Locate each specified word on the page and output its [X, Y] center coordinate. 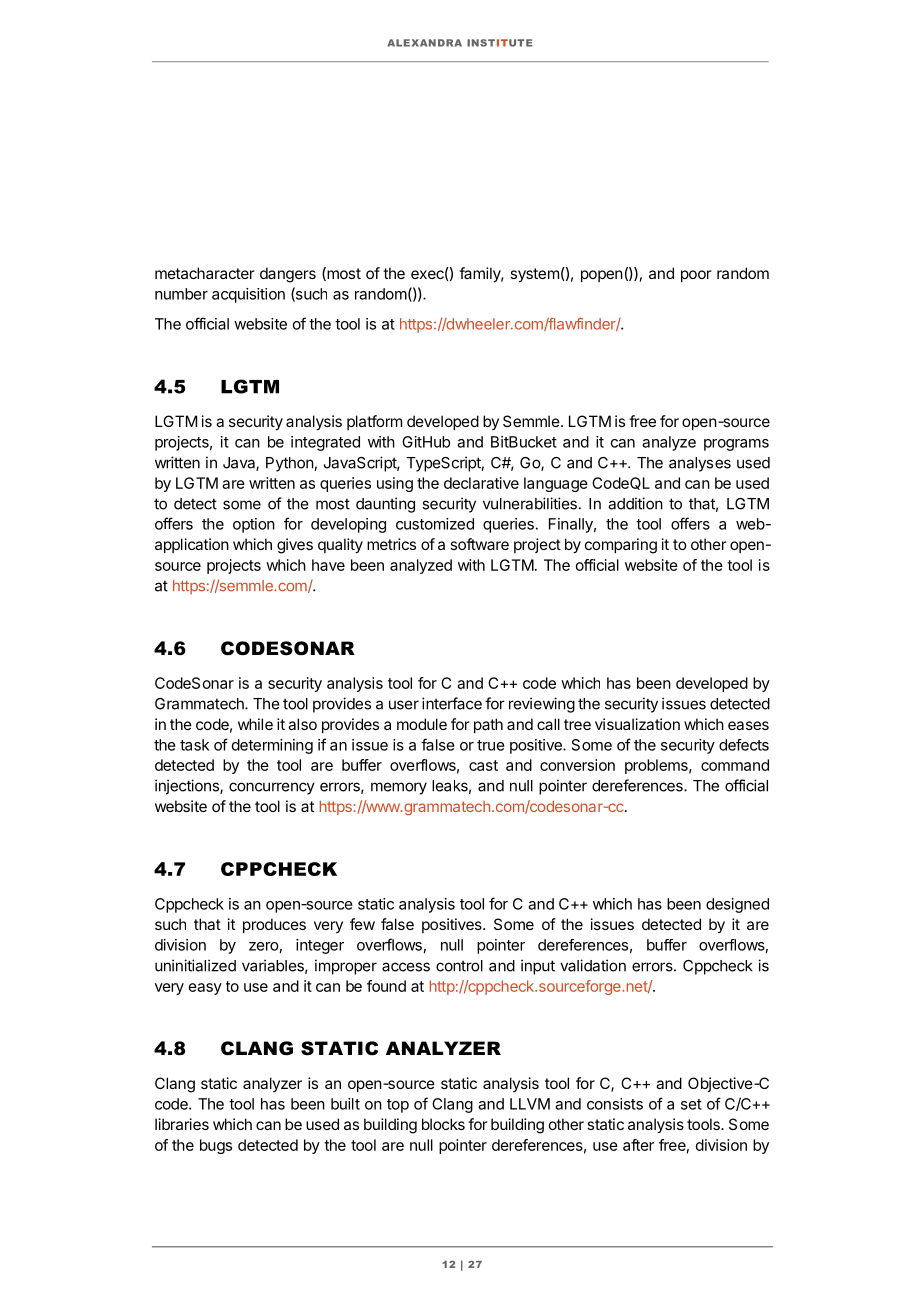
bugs [216, 1146]
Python [290, 464]
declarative [481, 483]
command [735, 765]
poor [696, 276]
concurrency [272, 788]
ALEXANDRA [424, 43]
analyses [700, 464]
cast [483, 765]
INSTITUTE [500, 43]
